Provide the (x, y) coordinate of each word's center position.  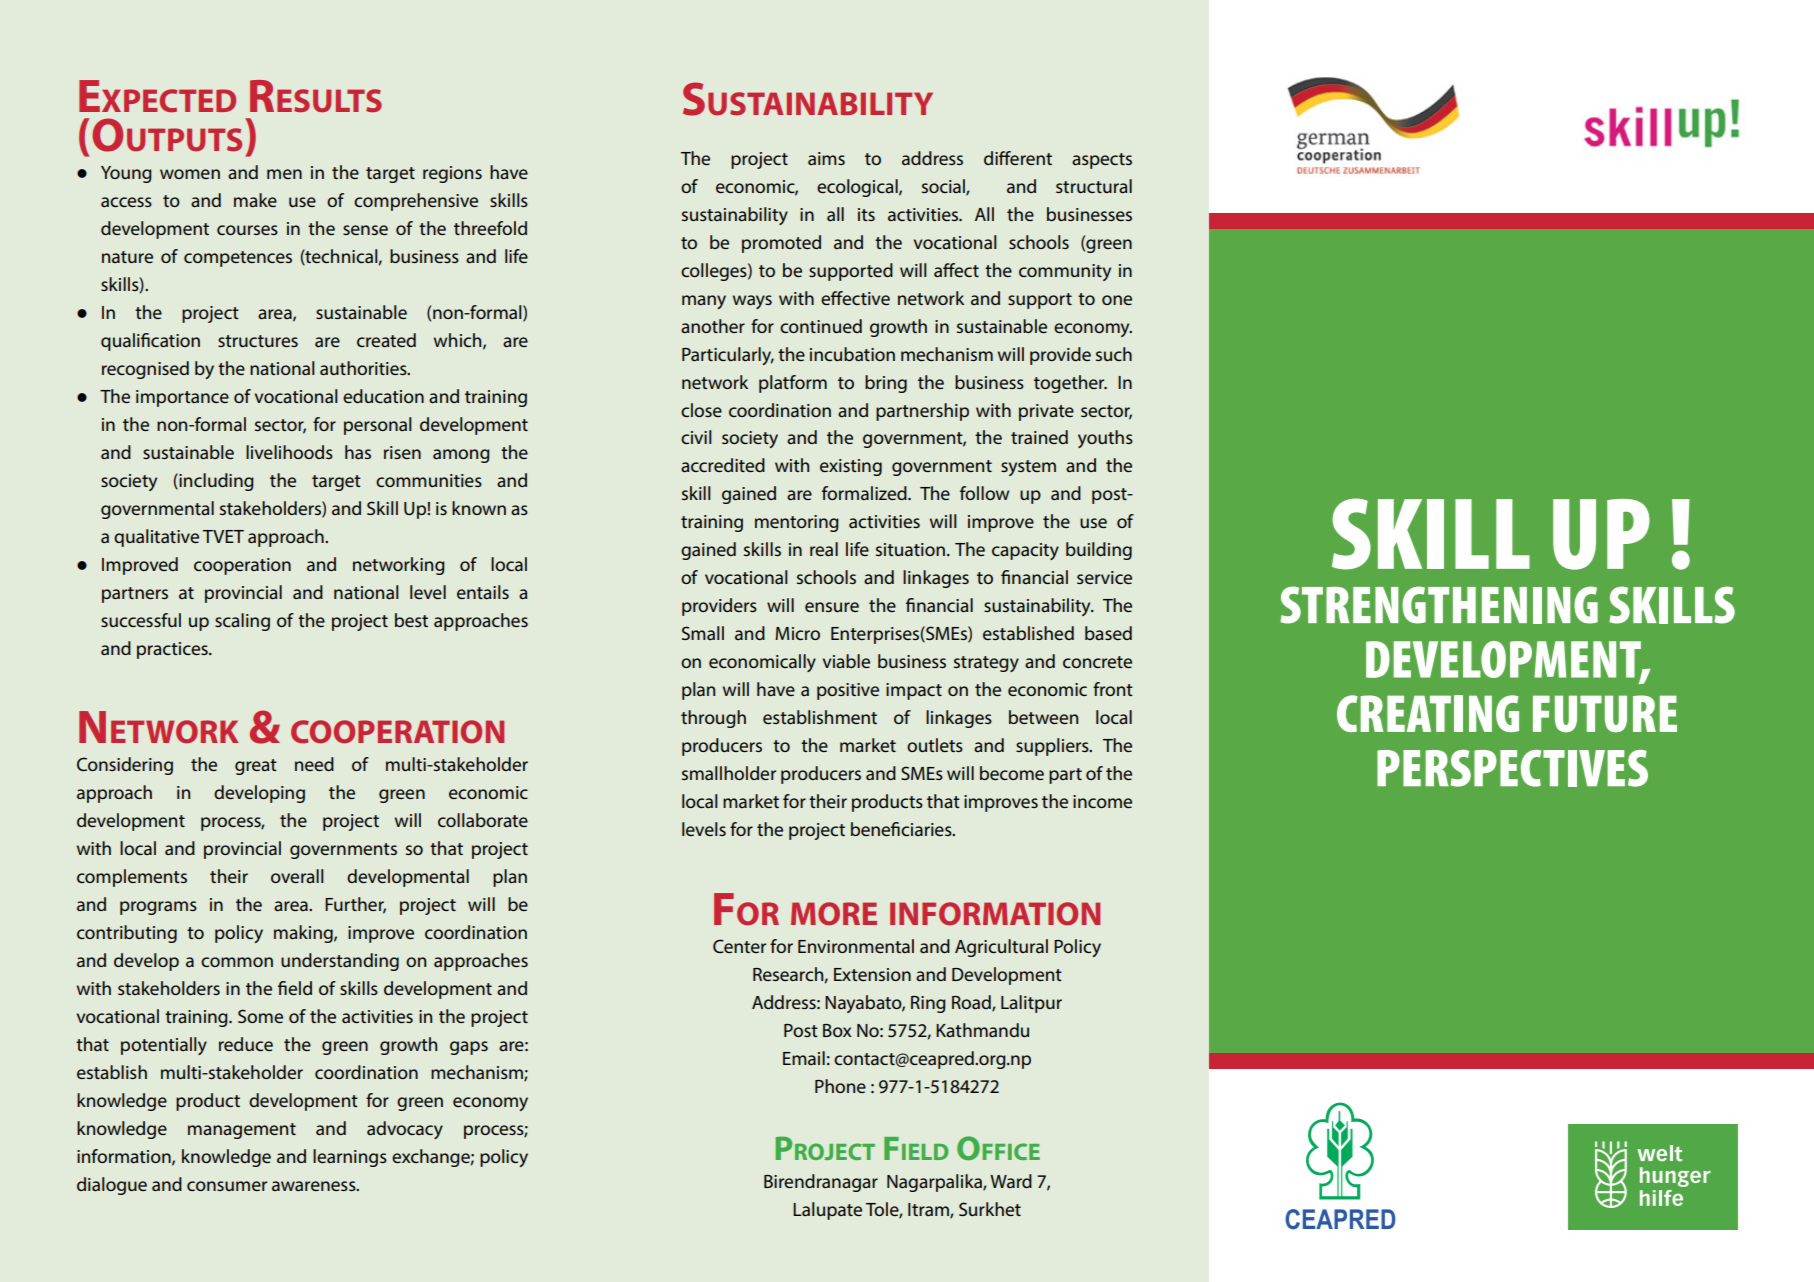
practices (173, 650)
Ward (1011, 1181)
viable (846, 661)
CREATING (1428, 713)
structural (1094, 186)
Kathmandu (982, 1030)
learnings (350, 1158)
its (866, 214)
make (255, 200)
